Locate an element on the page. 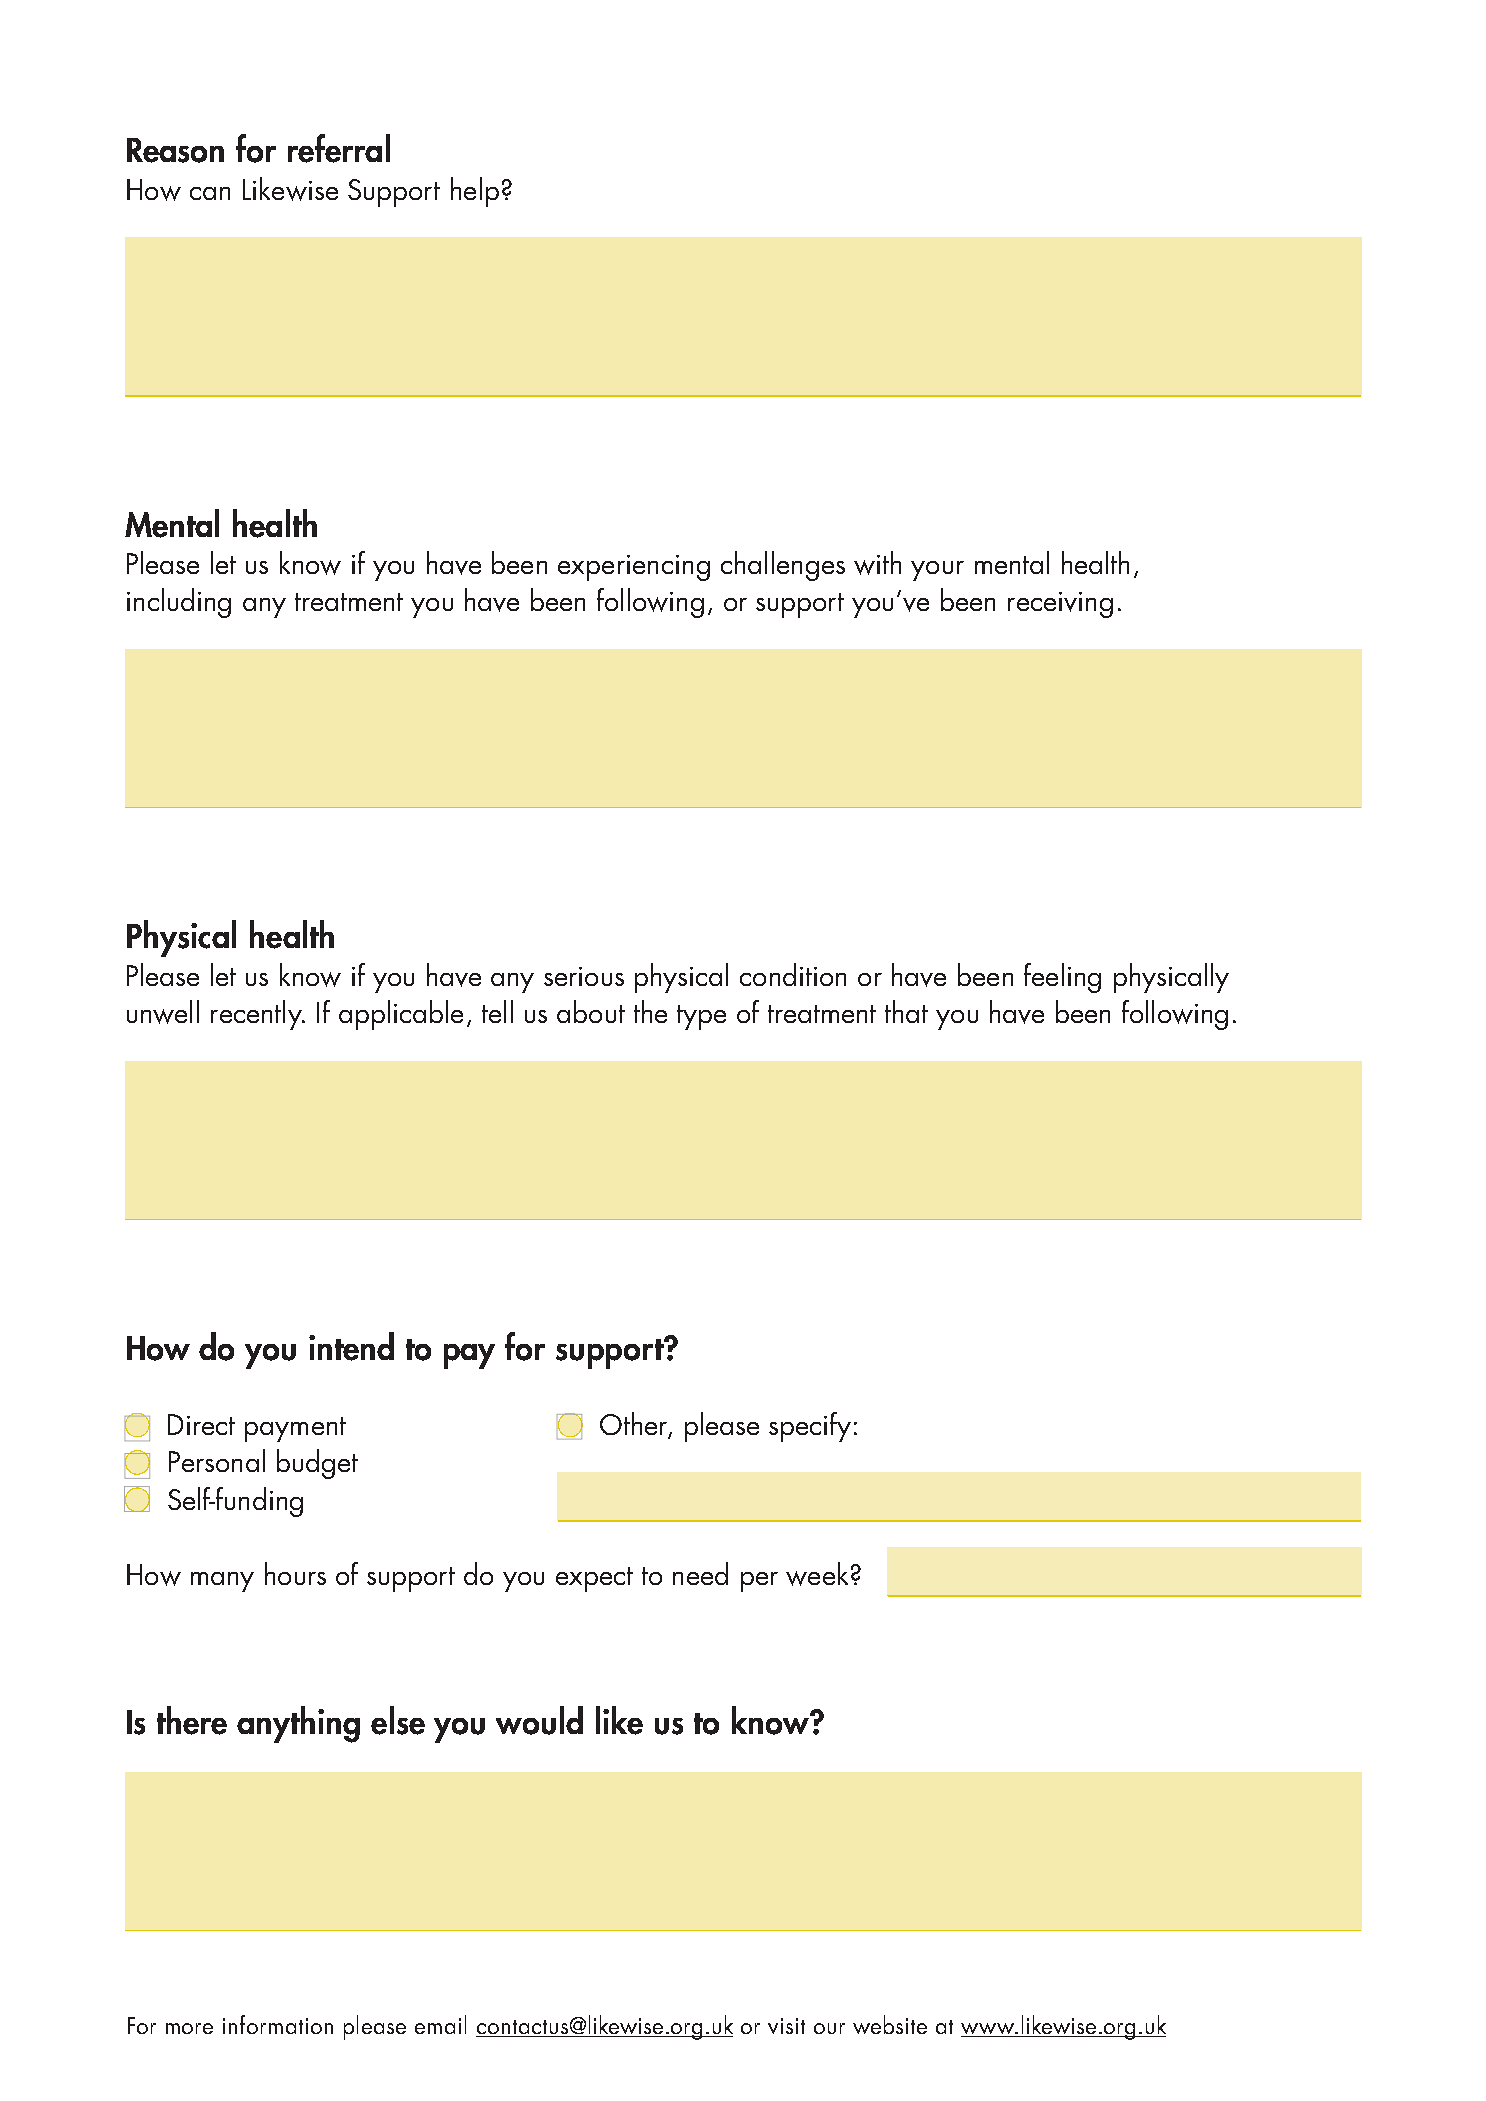 The image size is (1486, 2101). recently is located at coordinates (257, 1015).
